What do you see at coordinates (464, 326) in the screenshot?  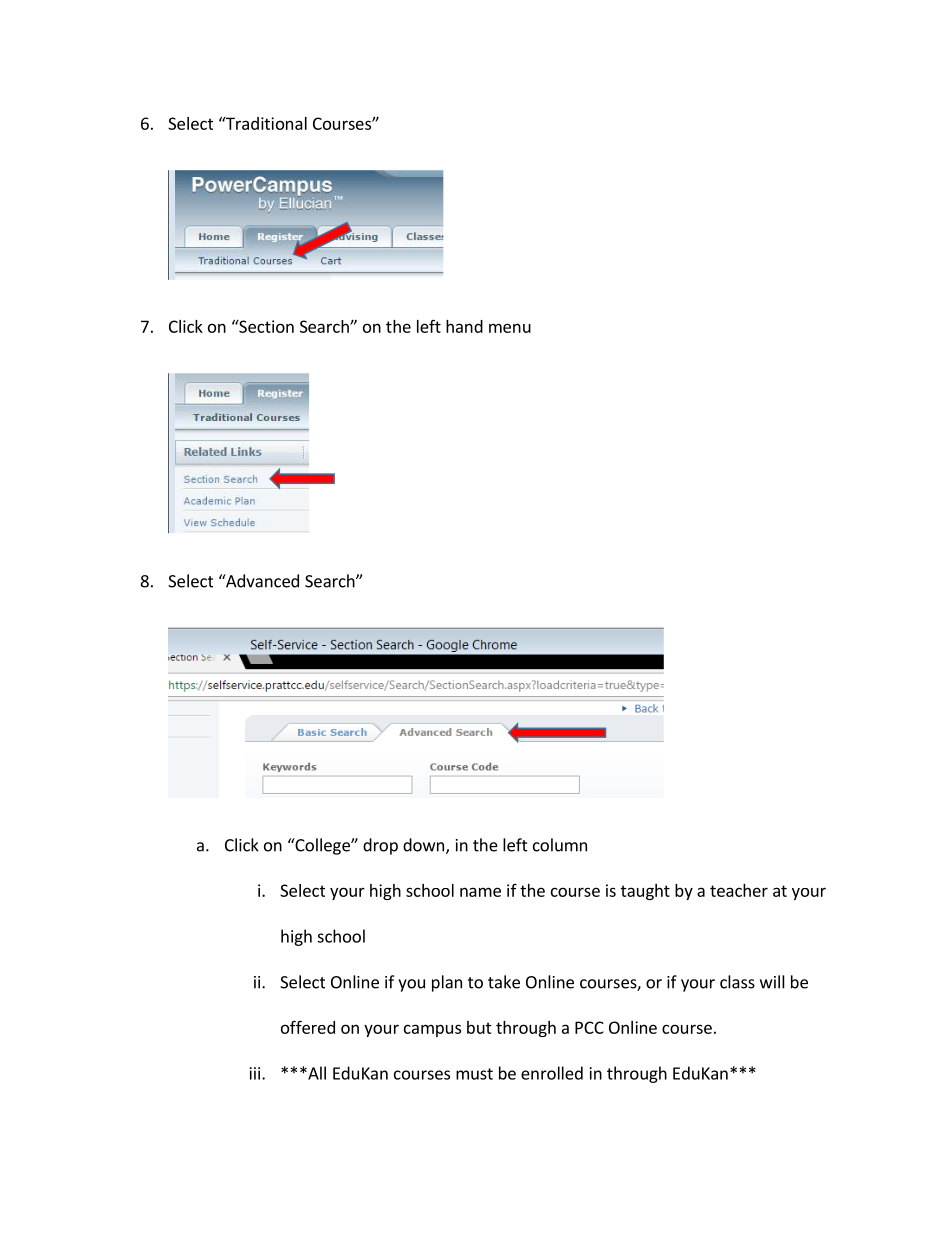 I see `hand` at bounding box center [464, 326].
